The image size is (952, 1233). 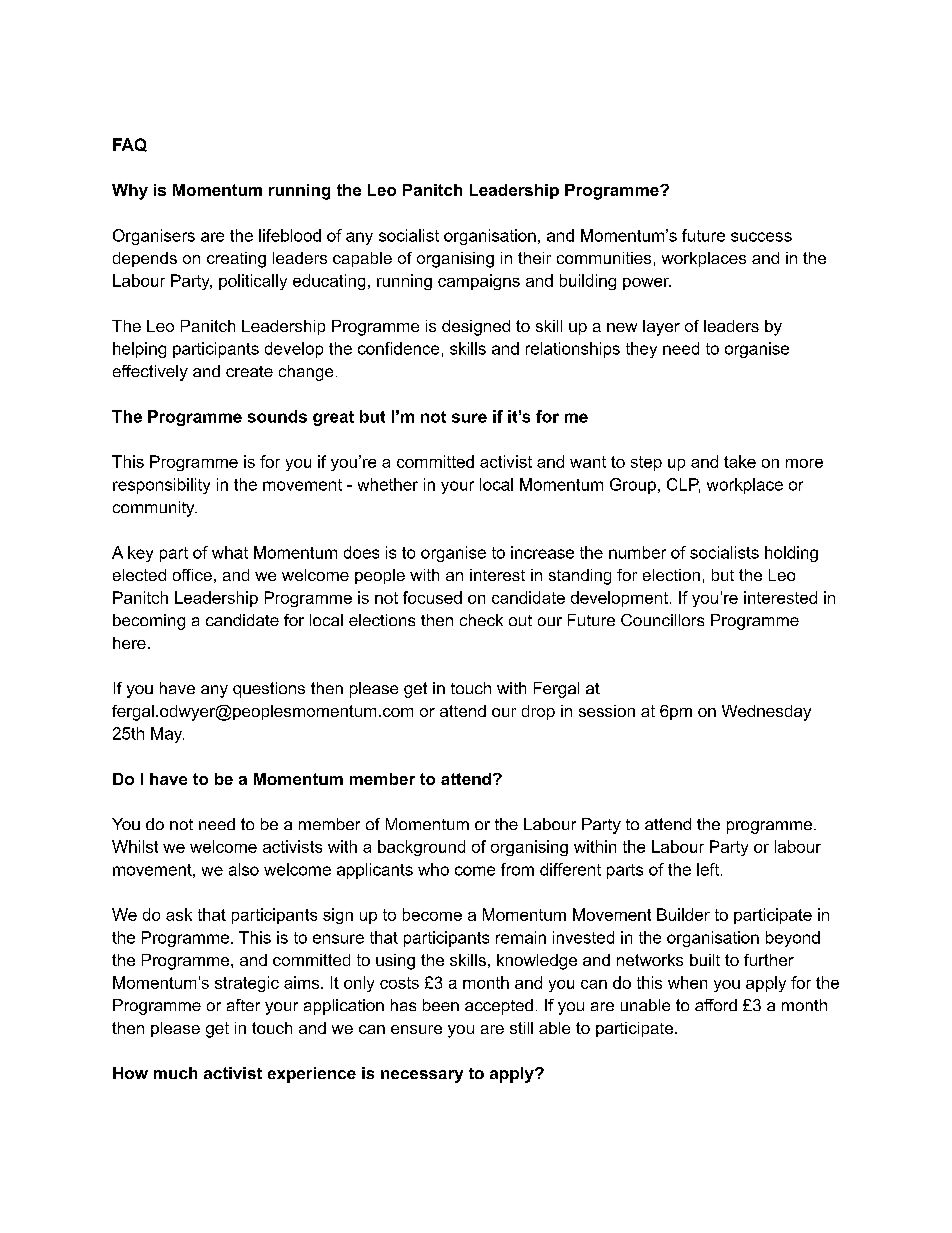 What do you see at coordinates (740, 461) in the screenshot?
I see `take` at bounding box center [740, 461].
